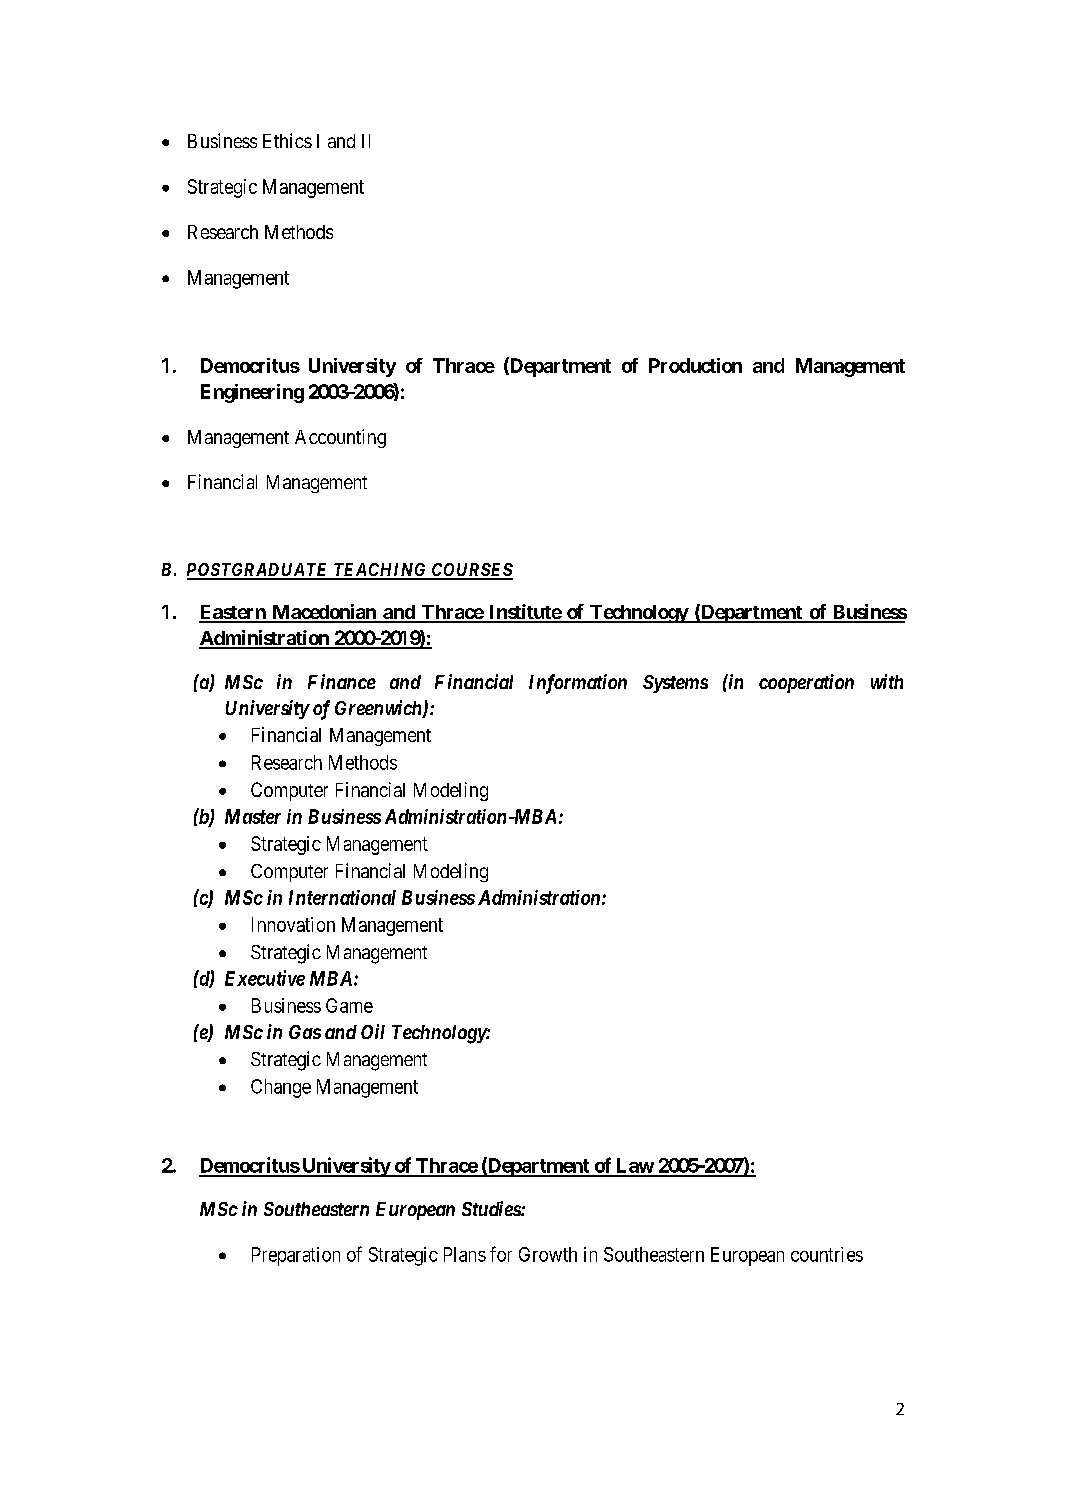 This screenshot has width=1066, height=1508. What do you see at coordinates (827, 1254) in the screenshot?
I see `countries` at bounding box center [827, 1254].
